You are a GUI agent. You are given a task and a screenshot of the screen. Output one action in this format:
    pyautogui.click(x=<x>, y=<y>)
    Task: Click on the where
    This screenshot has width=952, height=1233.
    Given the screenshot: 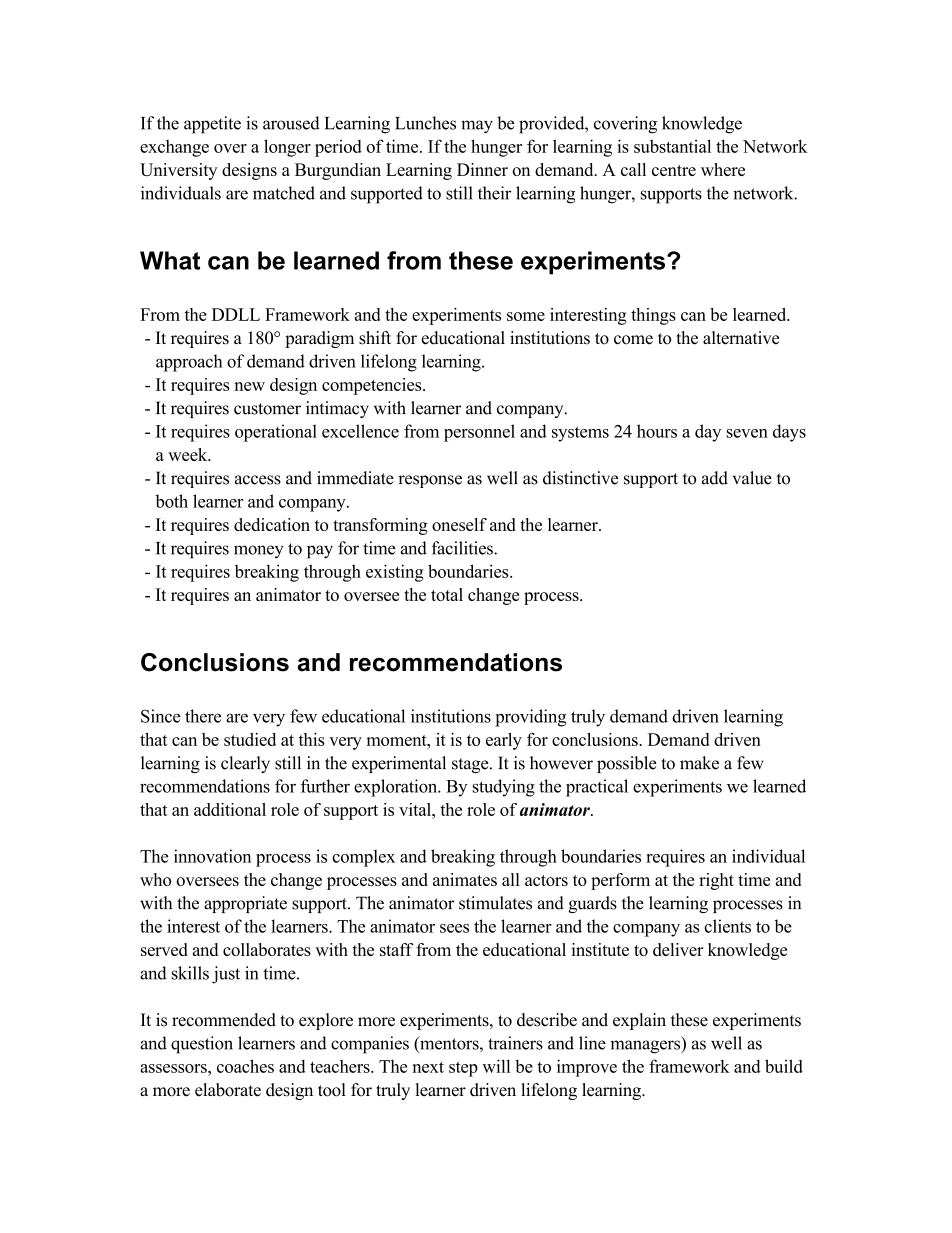 What is the action you would take?
    pyautogui.click(x=723, y=169)
